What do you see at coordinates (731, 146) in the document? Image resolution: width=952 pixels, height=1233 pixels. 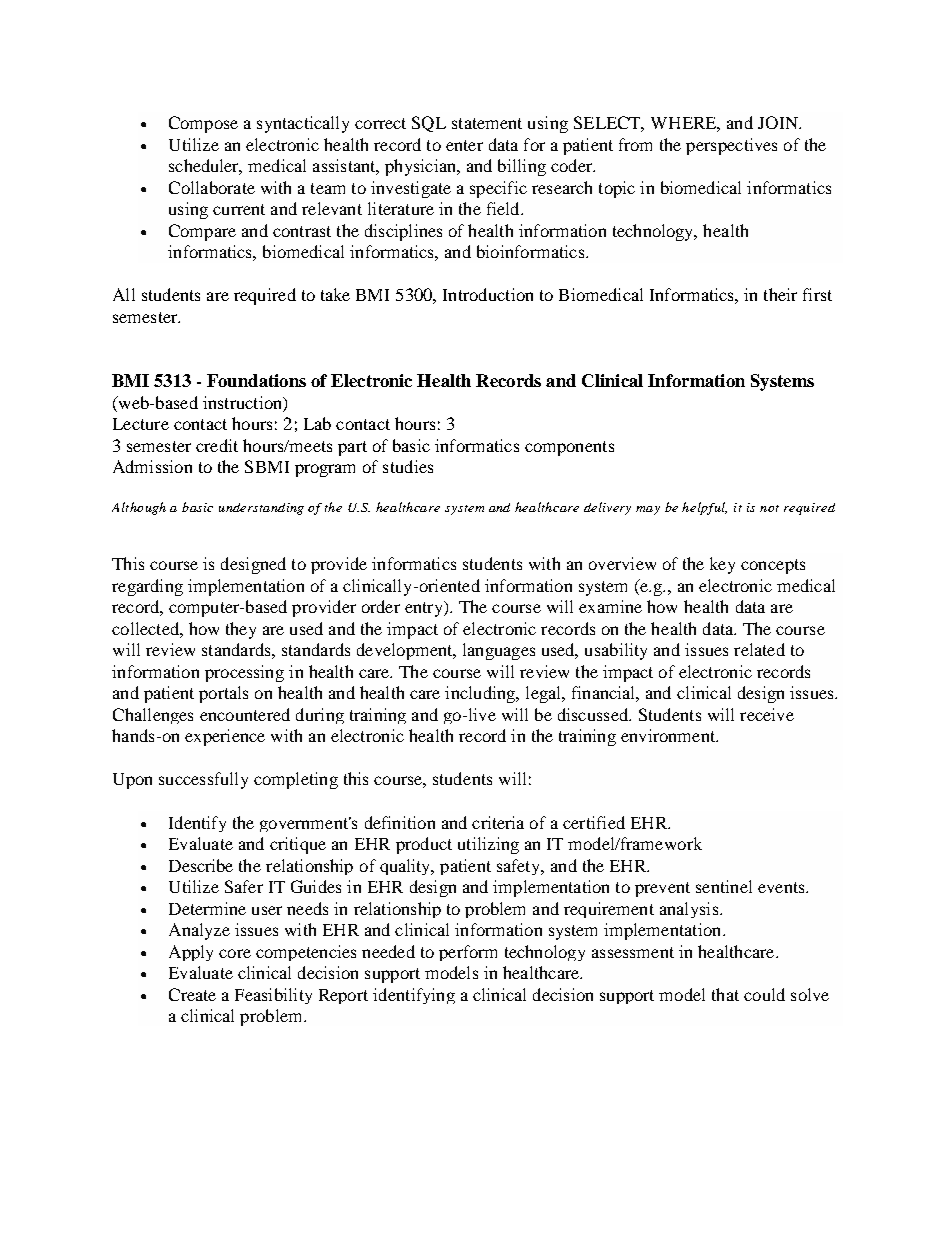 I see `perspectives` at bounding box center [731, 146].
